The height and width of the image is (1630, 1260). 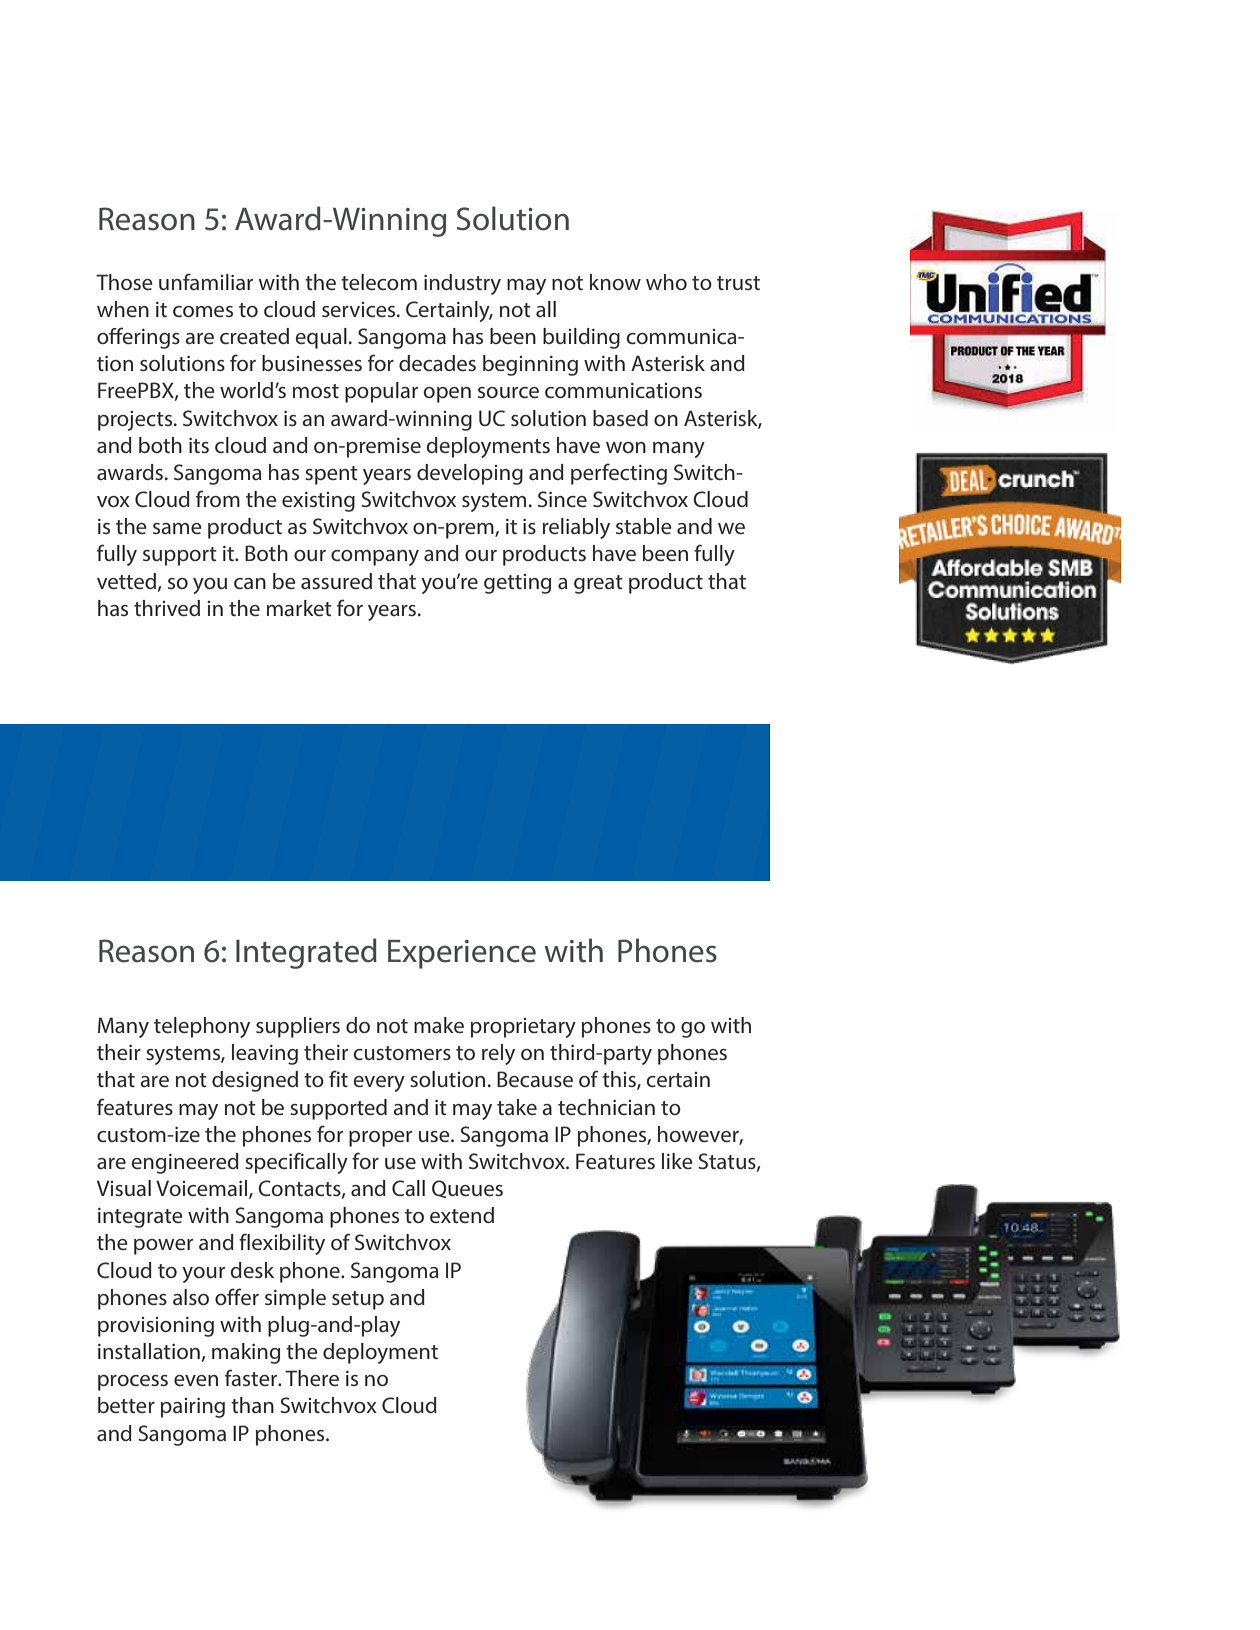 What do you see at coordinates (358, 1300) in the image?
I see `setup` at bounding box center [358, 1300].
